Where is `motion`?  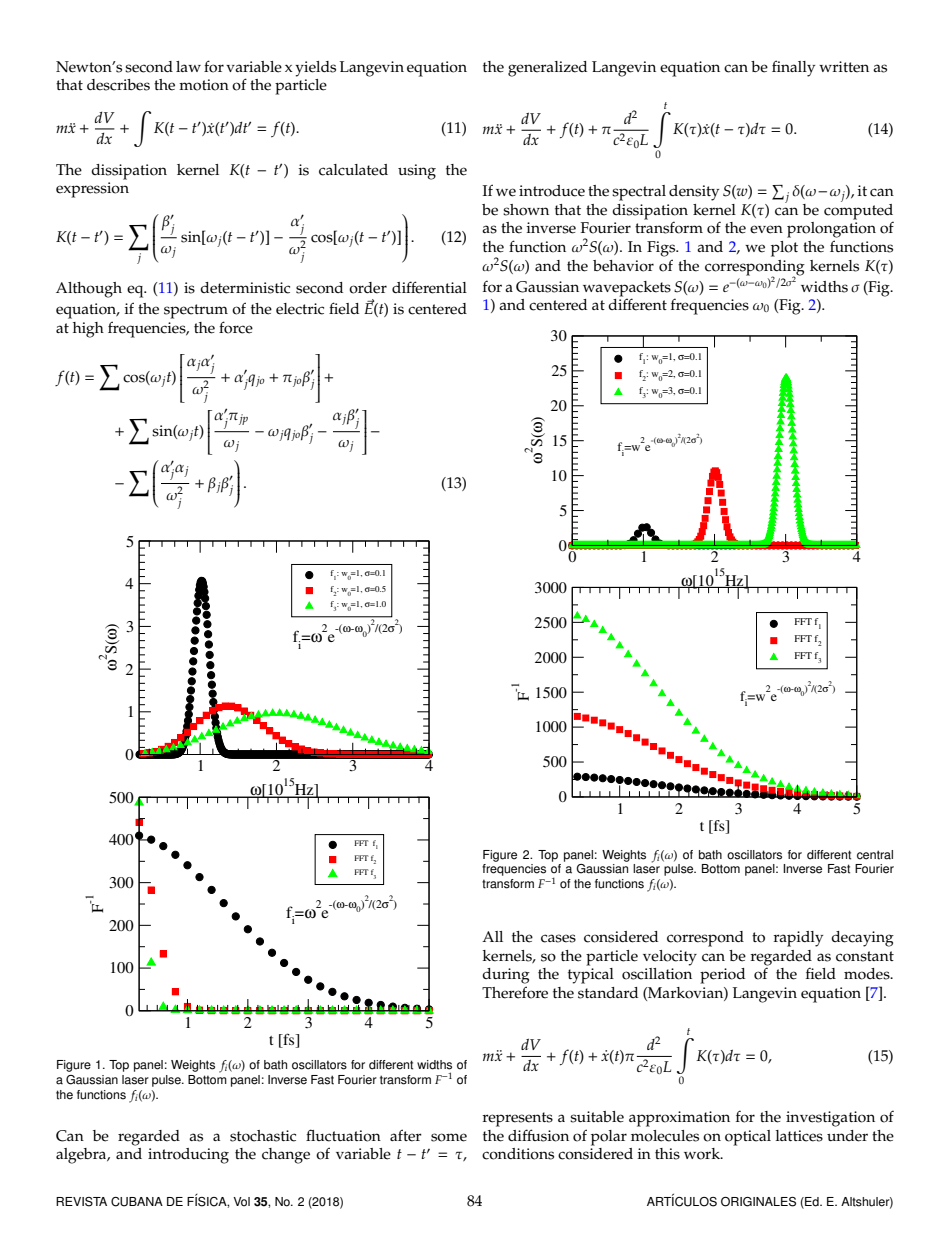
motion is located at coordinates (204, 85).
